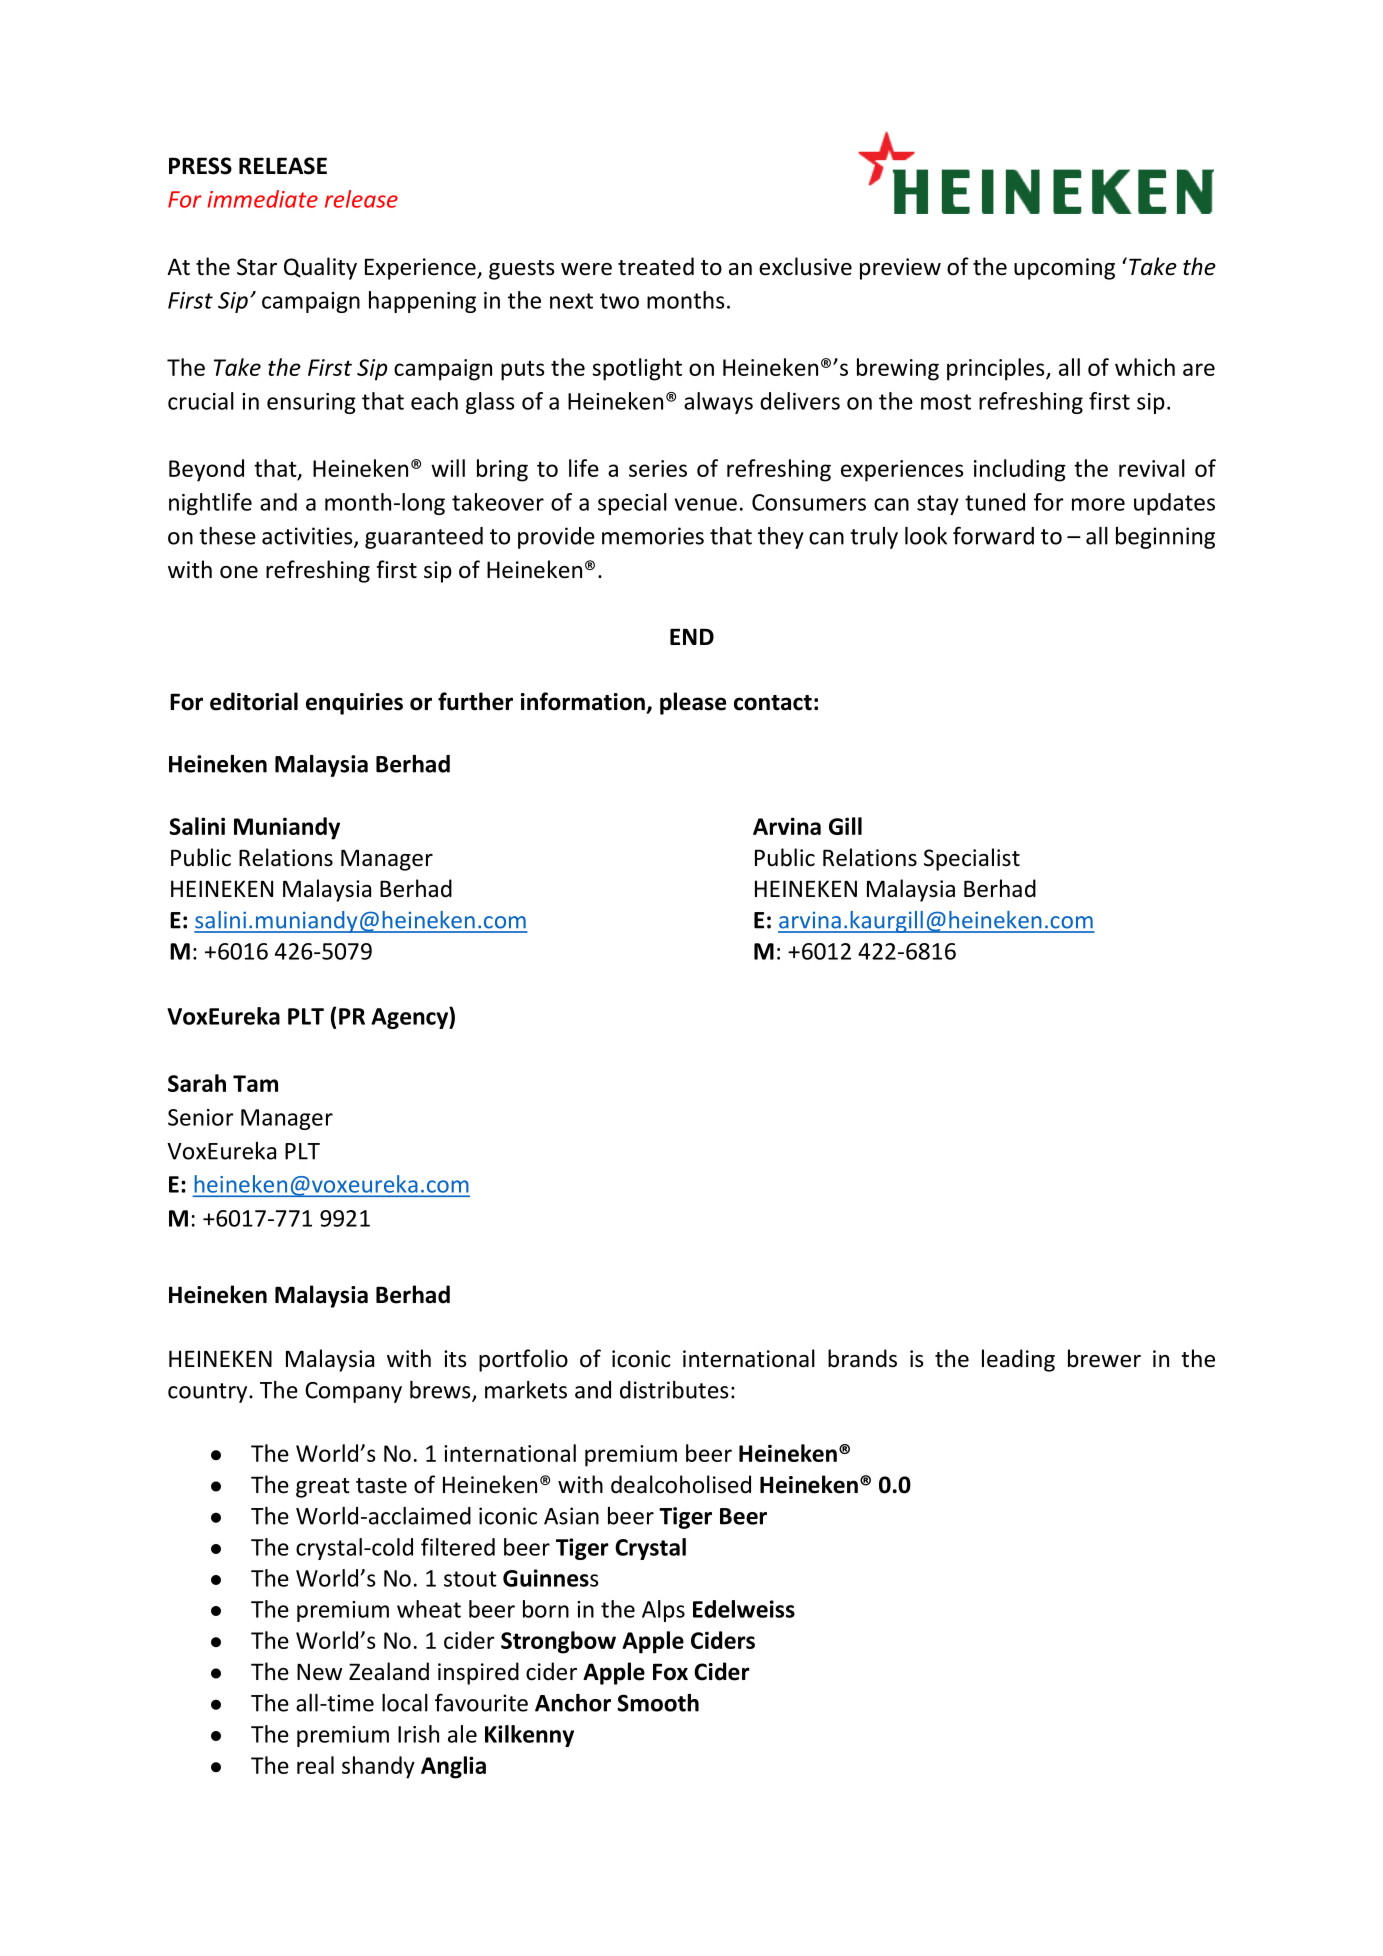 This screenshot has width=1383, height=1956. Describe the element at coordinates (255, 1083) in the screenshot. I see `Tam` at that location.
